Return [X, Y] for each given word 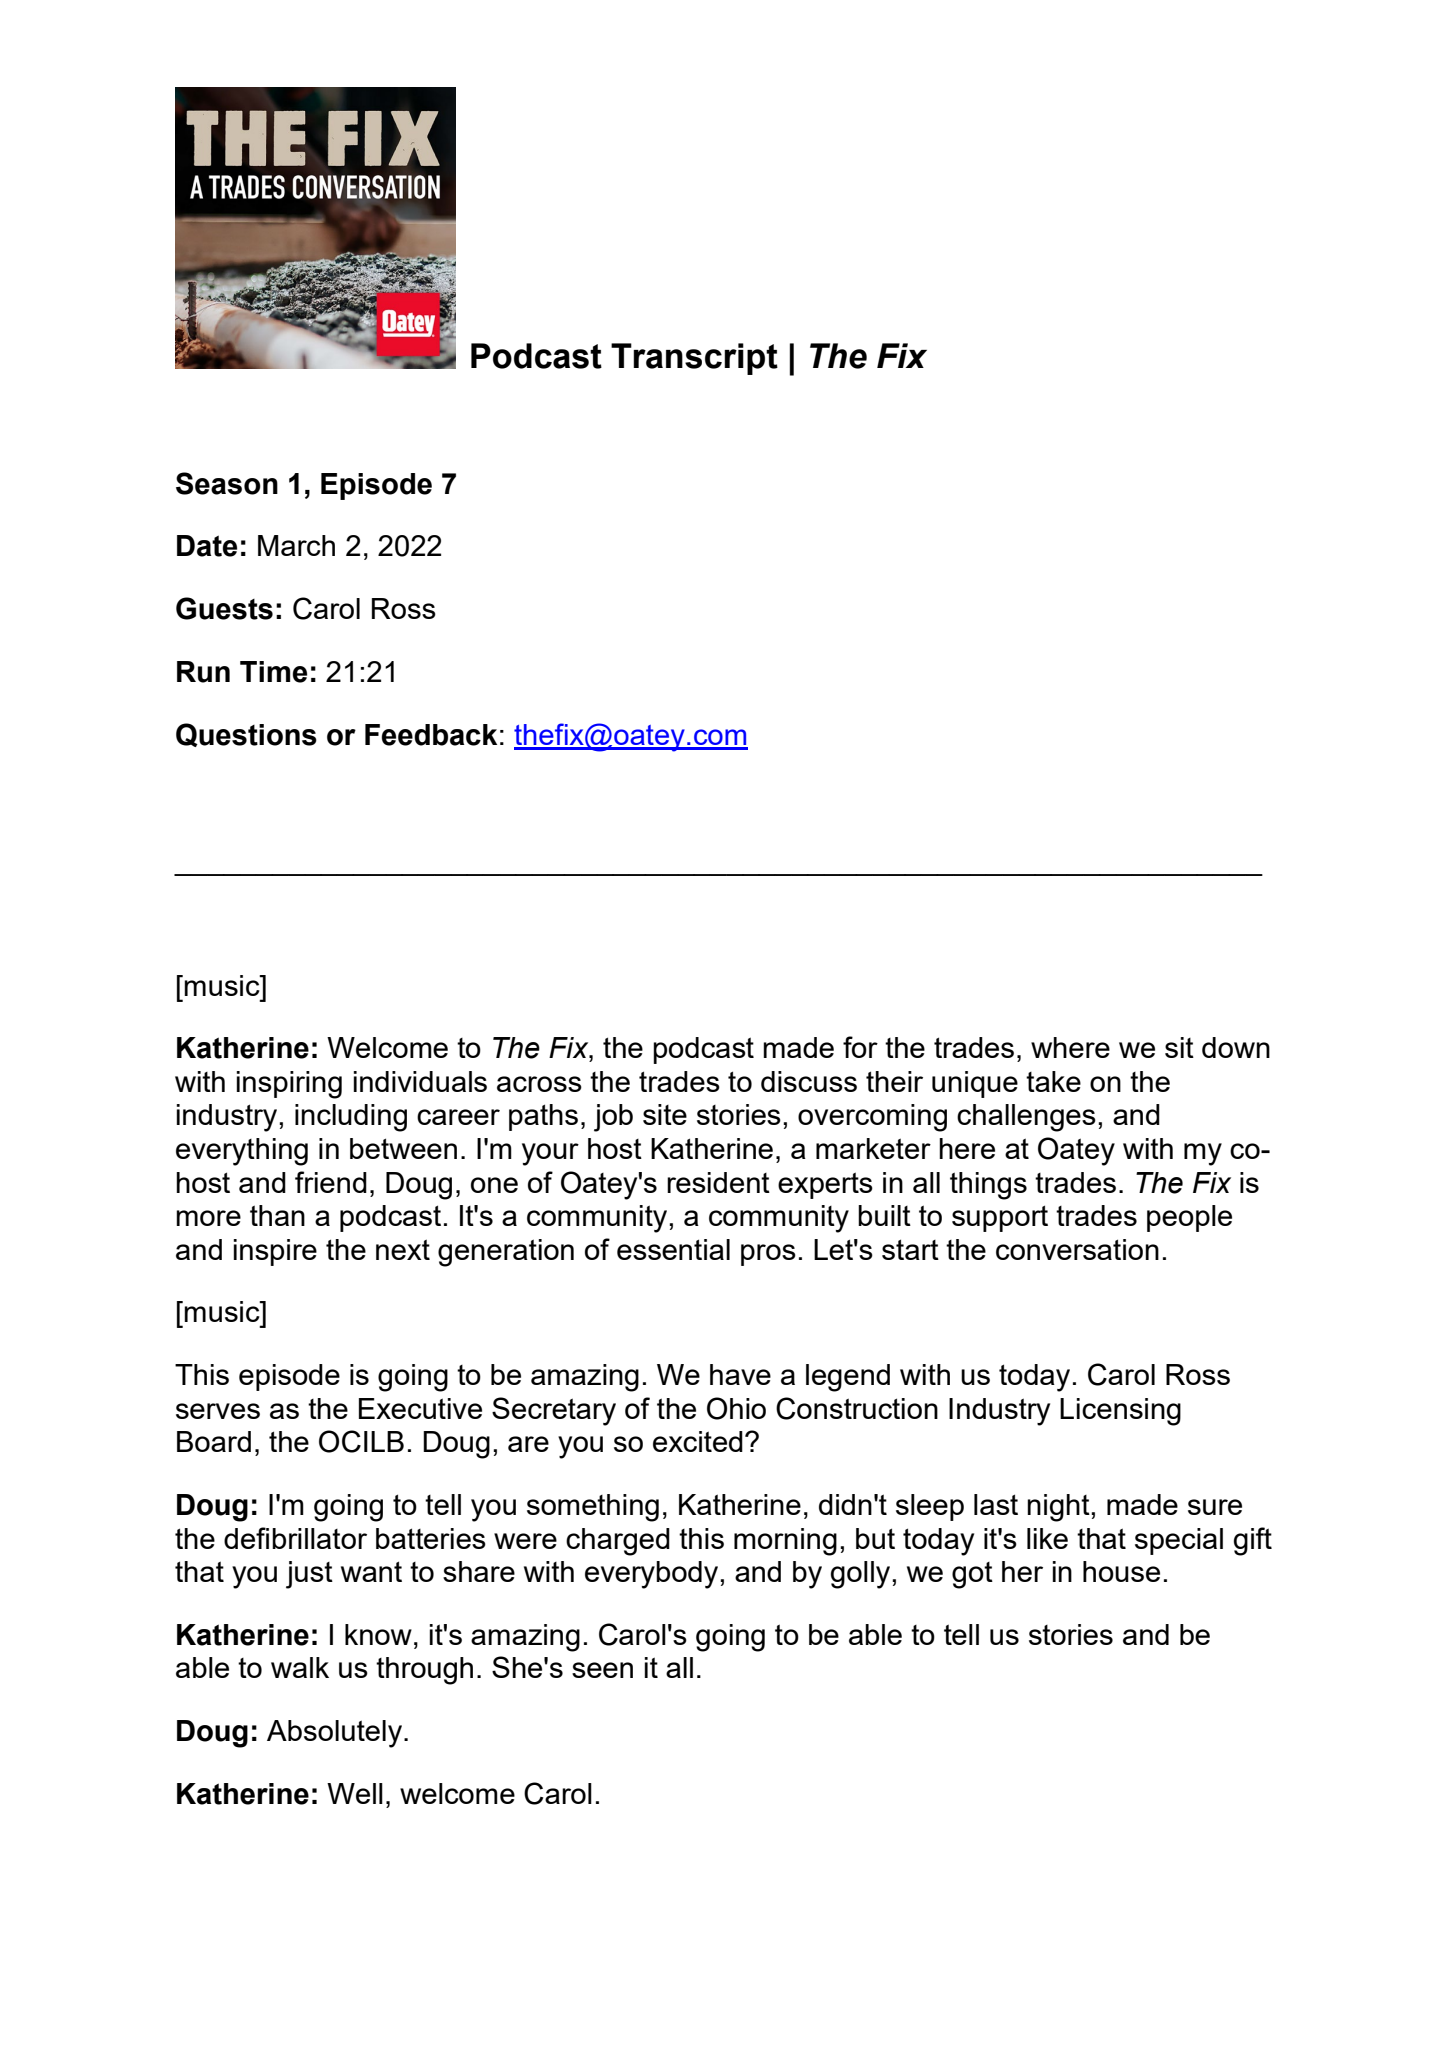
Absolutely [336, 1734]
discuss [809, 1081]
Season [227, 483]
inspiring [289, 1085]
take [1053, 1081]
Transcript [694, 359]
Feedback [431, 735]
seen [602, 1670]
